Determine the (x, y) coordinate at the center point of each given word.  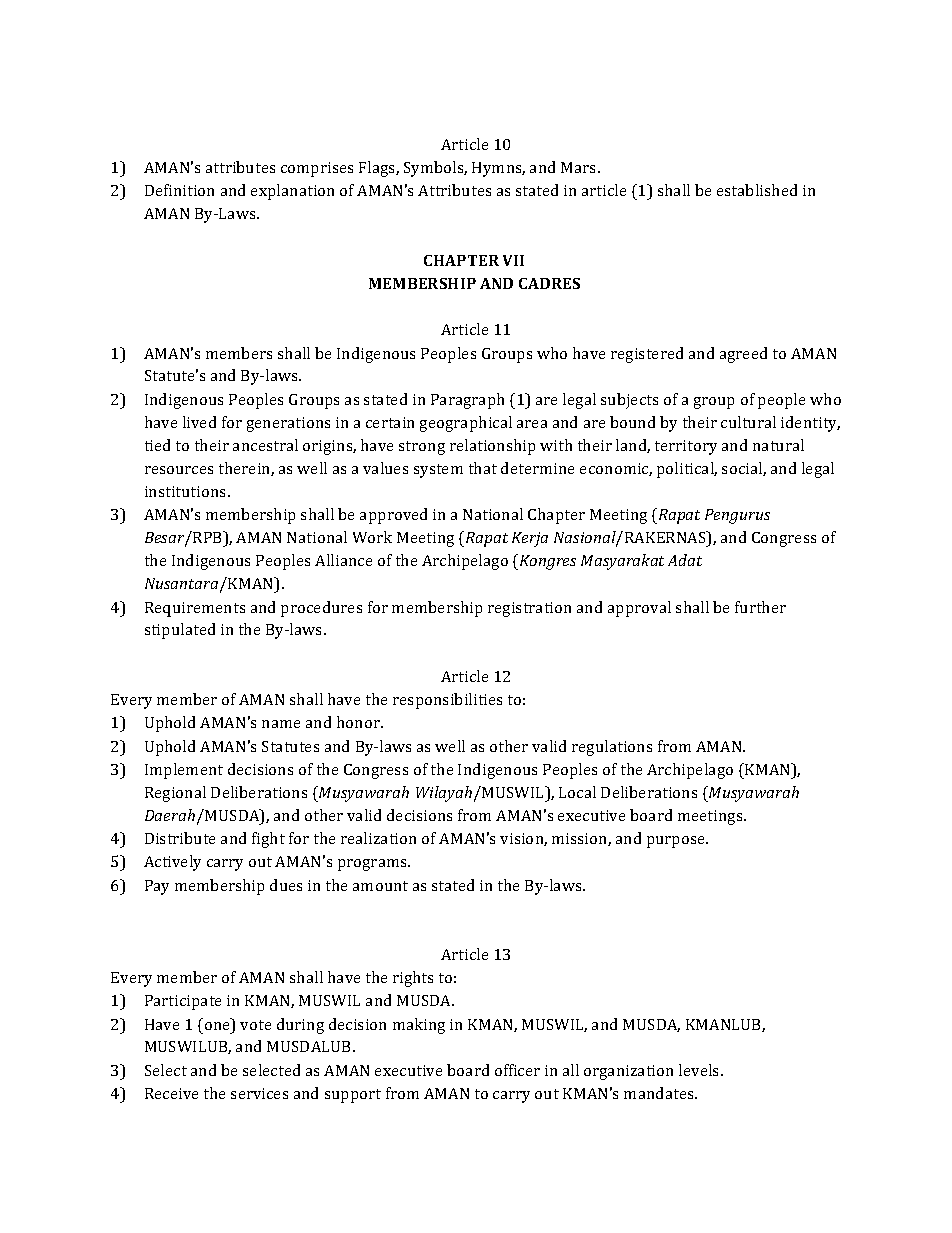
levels (700, 1070)
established (757, 190)
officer (517, 1070)
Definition (179, 190)
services (259, 1093)
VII (513, 260)
